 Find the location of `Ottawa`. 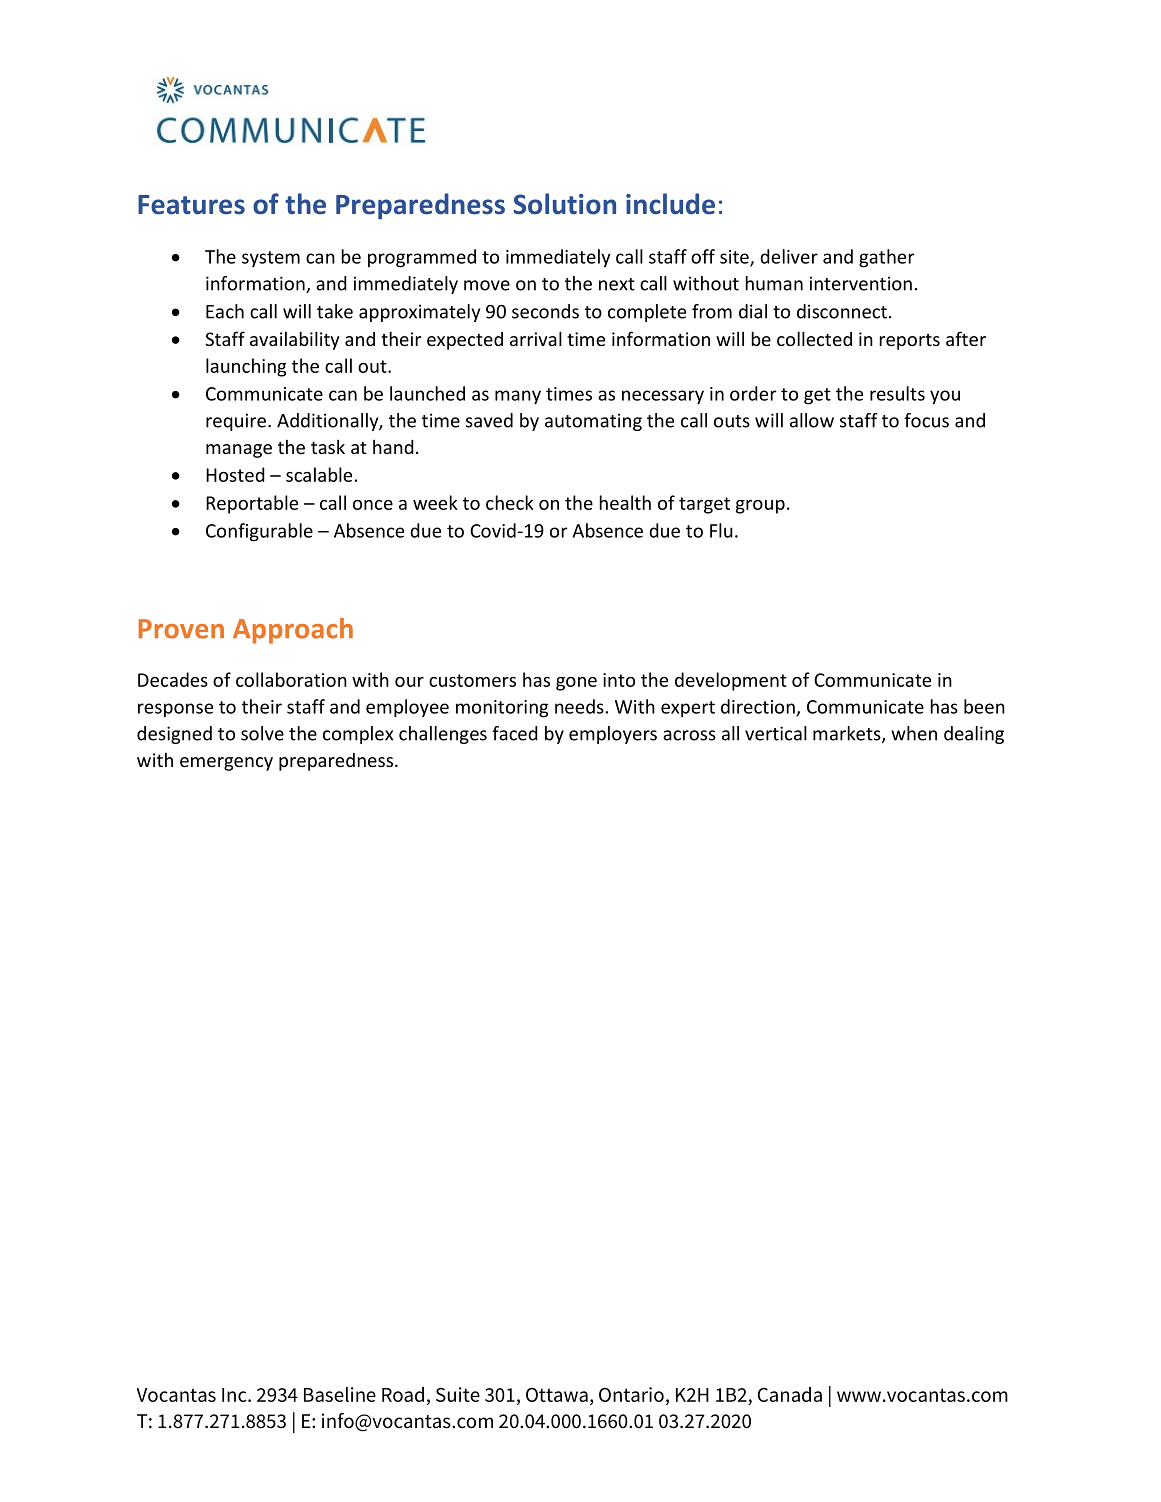

Ottawa is located at coordinates (557, 1395).
